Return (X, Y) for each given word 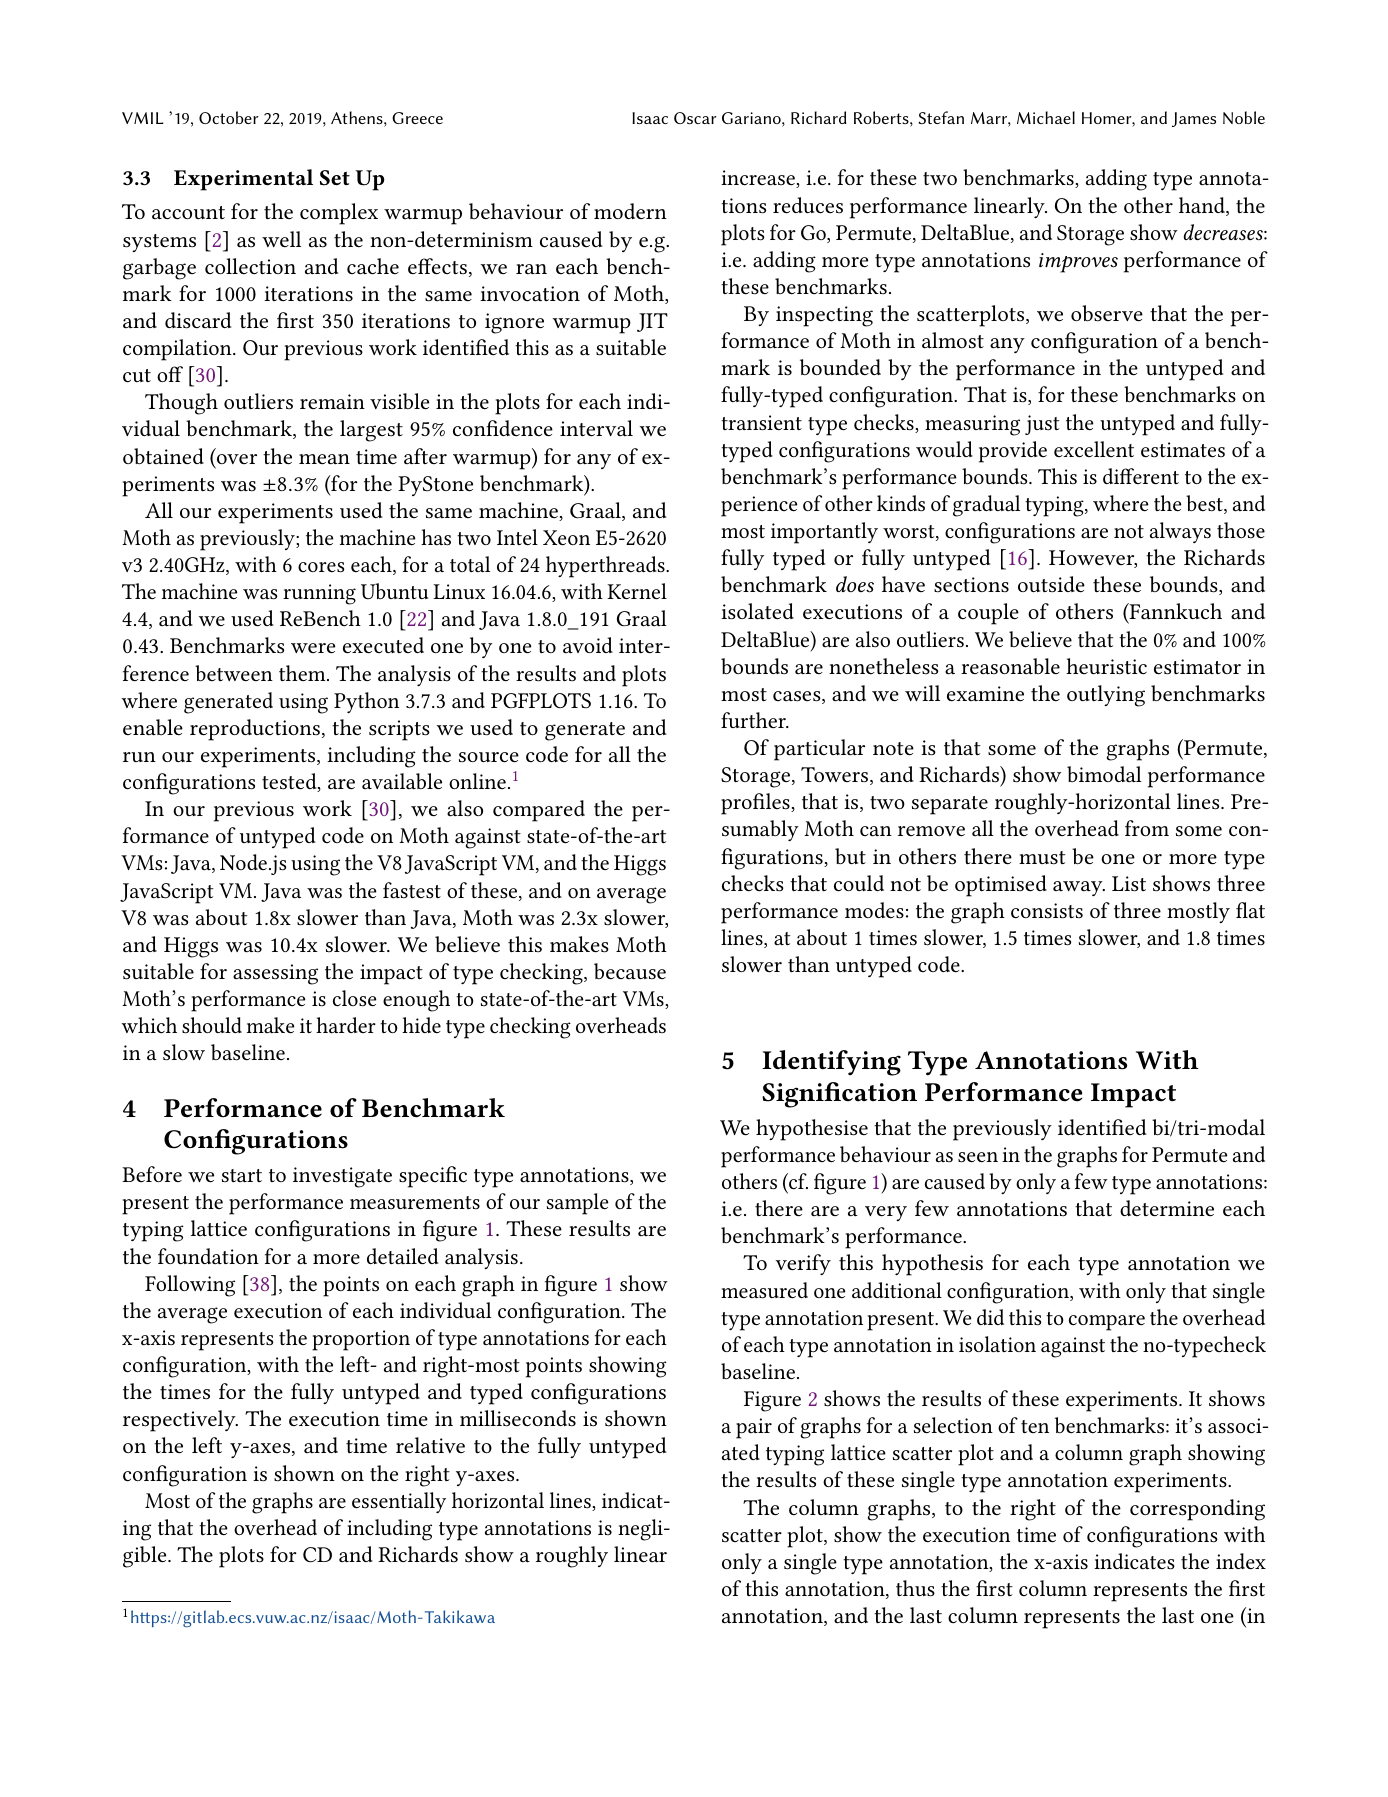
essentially (399, 1502)
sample (577, 1204)
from (1147, 828)
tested (290, 782)
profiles (756, 804)
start (242, 1176)
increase (759, 179)
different (1141, 476)
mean (324, 459)
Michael (1046, 117)
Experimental (243, 180)
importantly (824, 533)
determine (1167, 1208)
